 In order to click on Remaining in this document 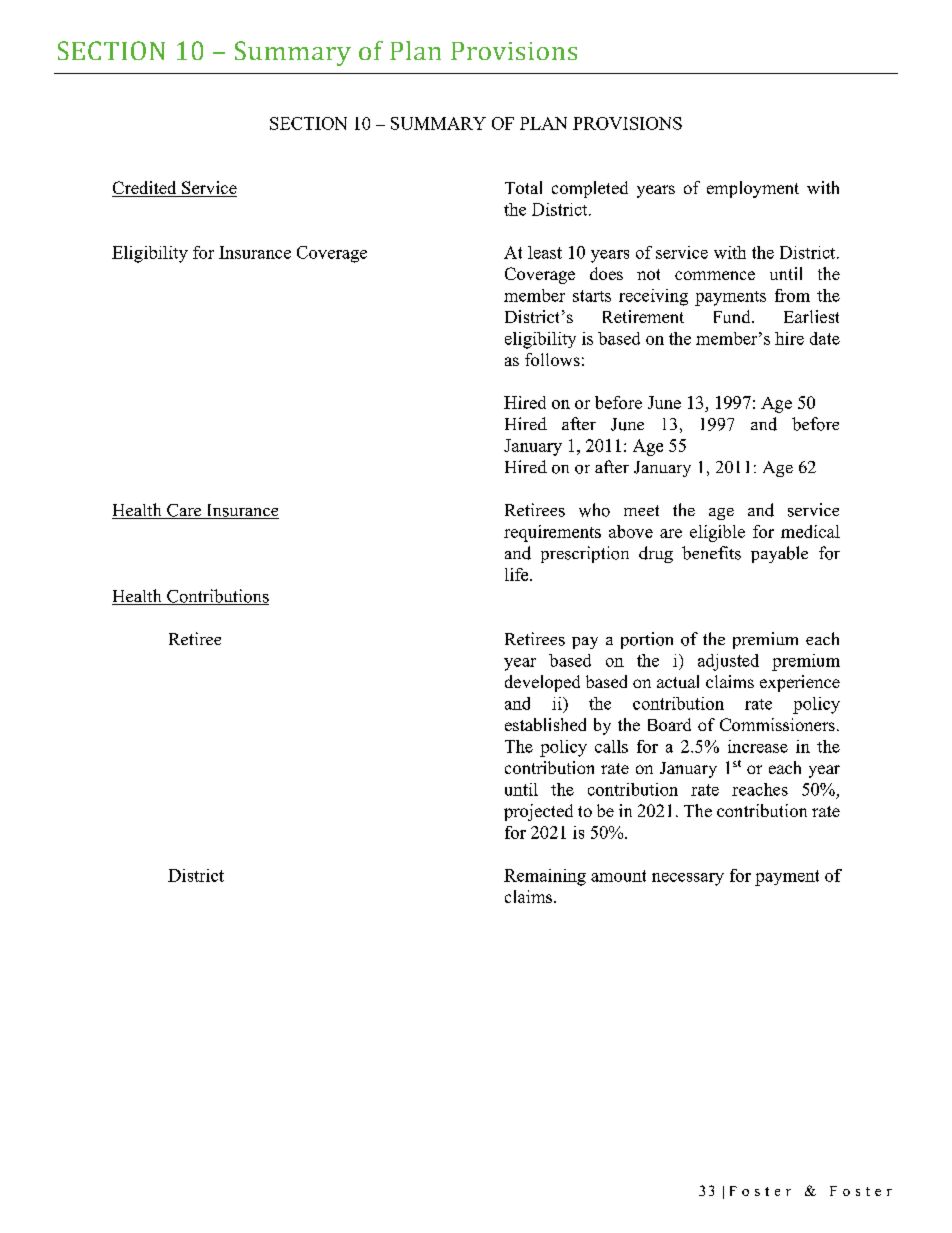, I will do `click(545, 877)`.
